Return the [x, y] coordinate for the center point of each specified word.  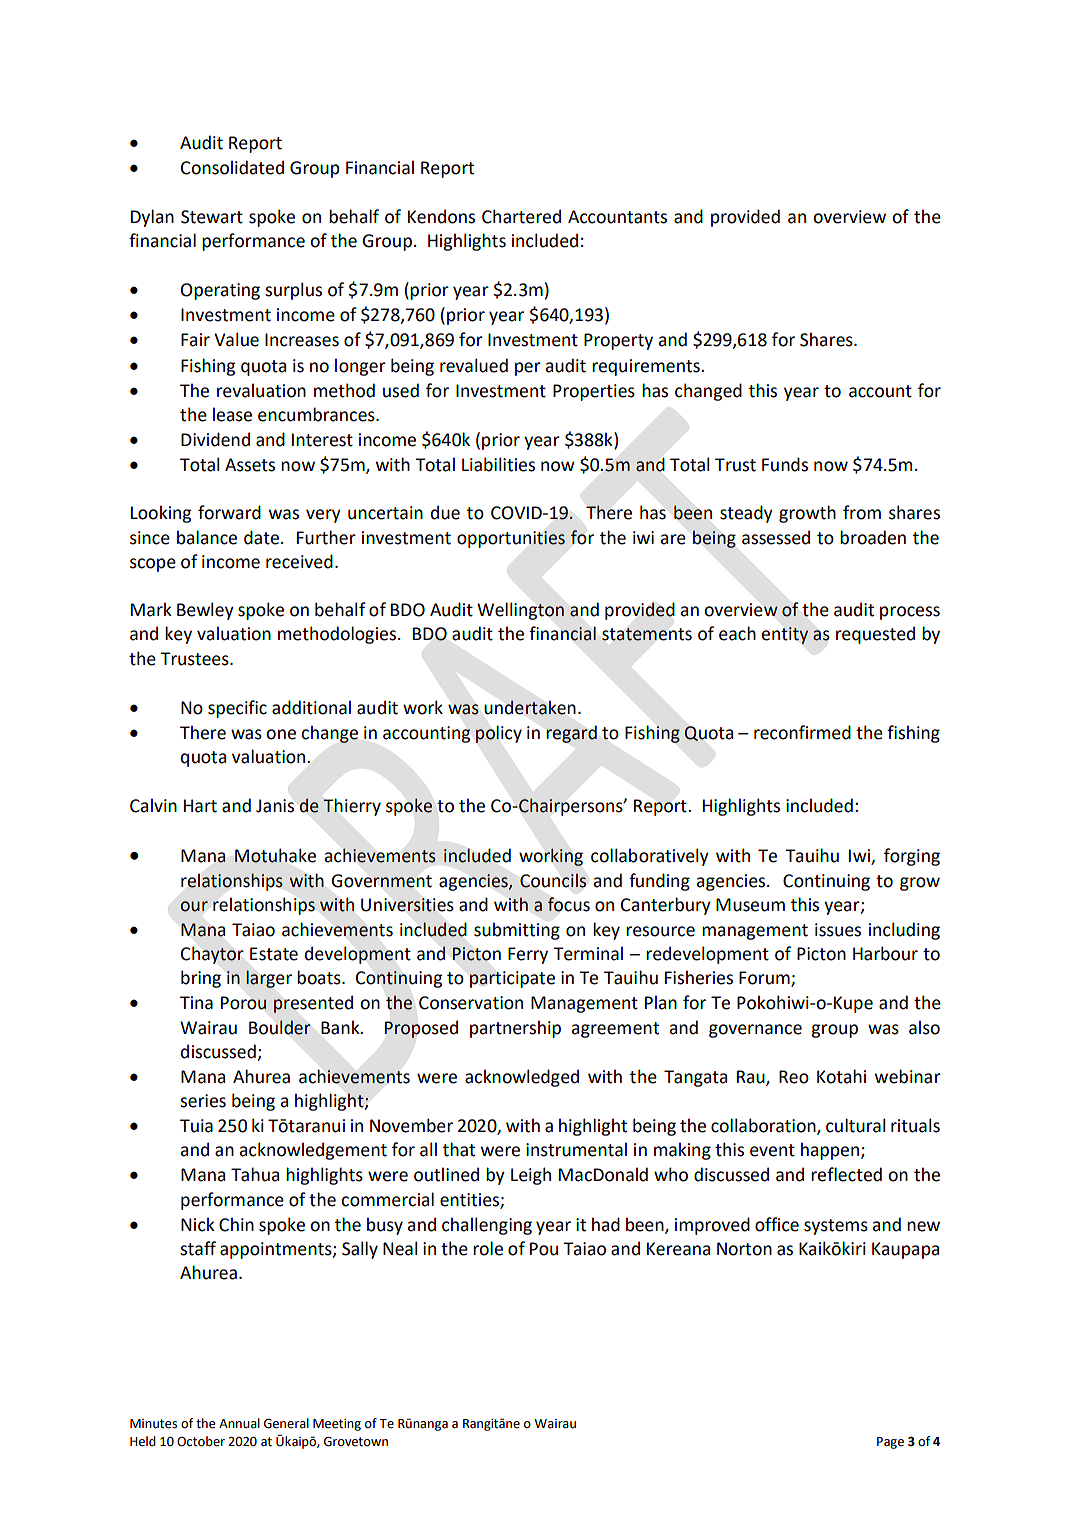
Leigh [531, 1176]
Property [618, 341]
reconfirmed [802, 732]
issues [838, 930]
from [862, 512]
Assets [250, 465]
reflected [846, 1174]
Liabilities [498, 464]
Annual [239, 1423]
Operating [220, 291]
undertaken [530, 707]
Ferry [528, 955]
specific [237, 709]
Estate [274, 954]
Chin [236, 1224]
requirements [647, 367]
